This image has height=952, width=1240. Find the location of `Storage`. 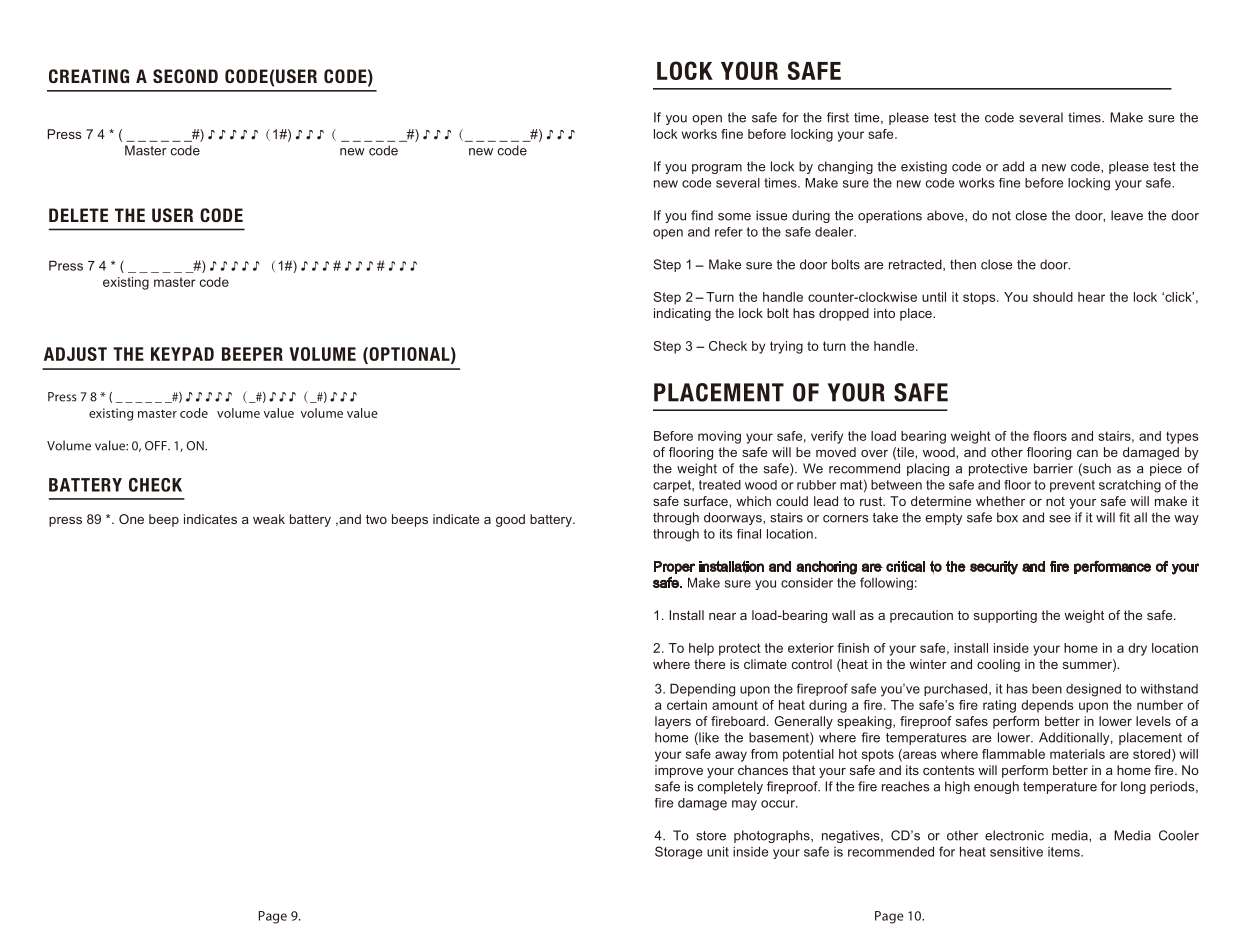

Storage is located at coordinates (678, 852).
